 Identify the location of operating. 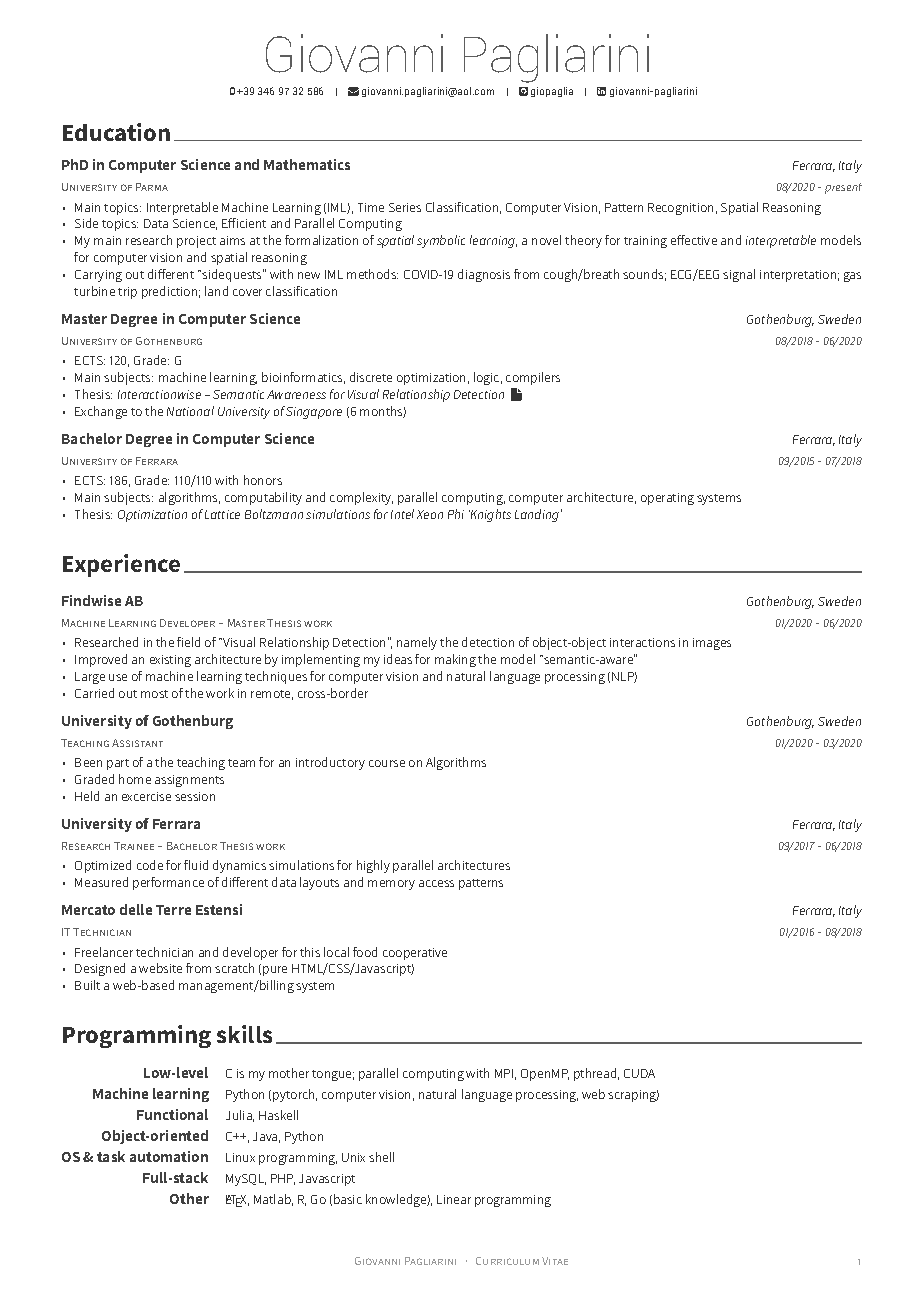
(667, 499).
